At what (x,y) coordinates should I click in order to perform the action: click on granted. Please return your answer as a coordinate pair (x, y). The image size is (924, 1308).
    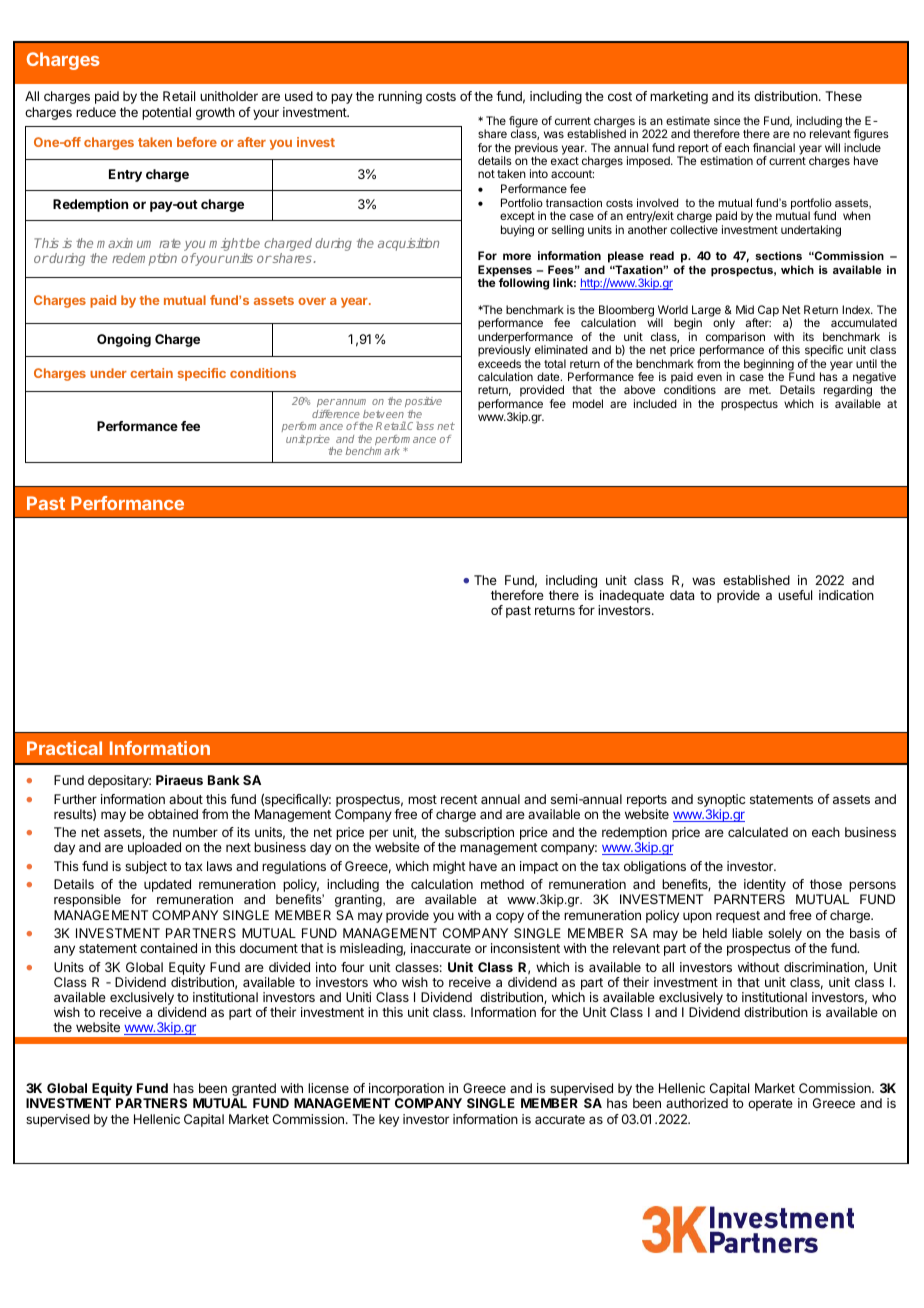
    Looking at the image, I should click on (255, 1091).
